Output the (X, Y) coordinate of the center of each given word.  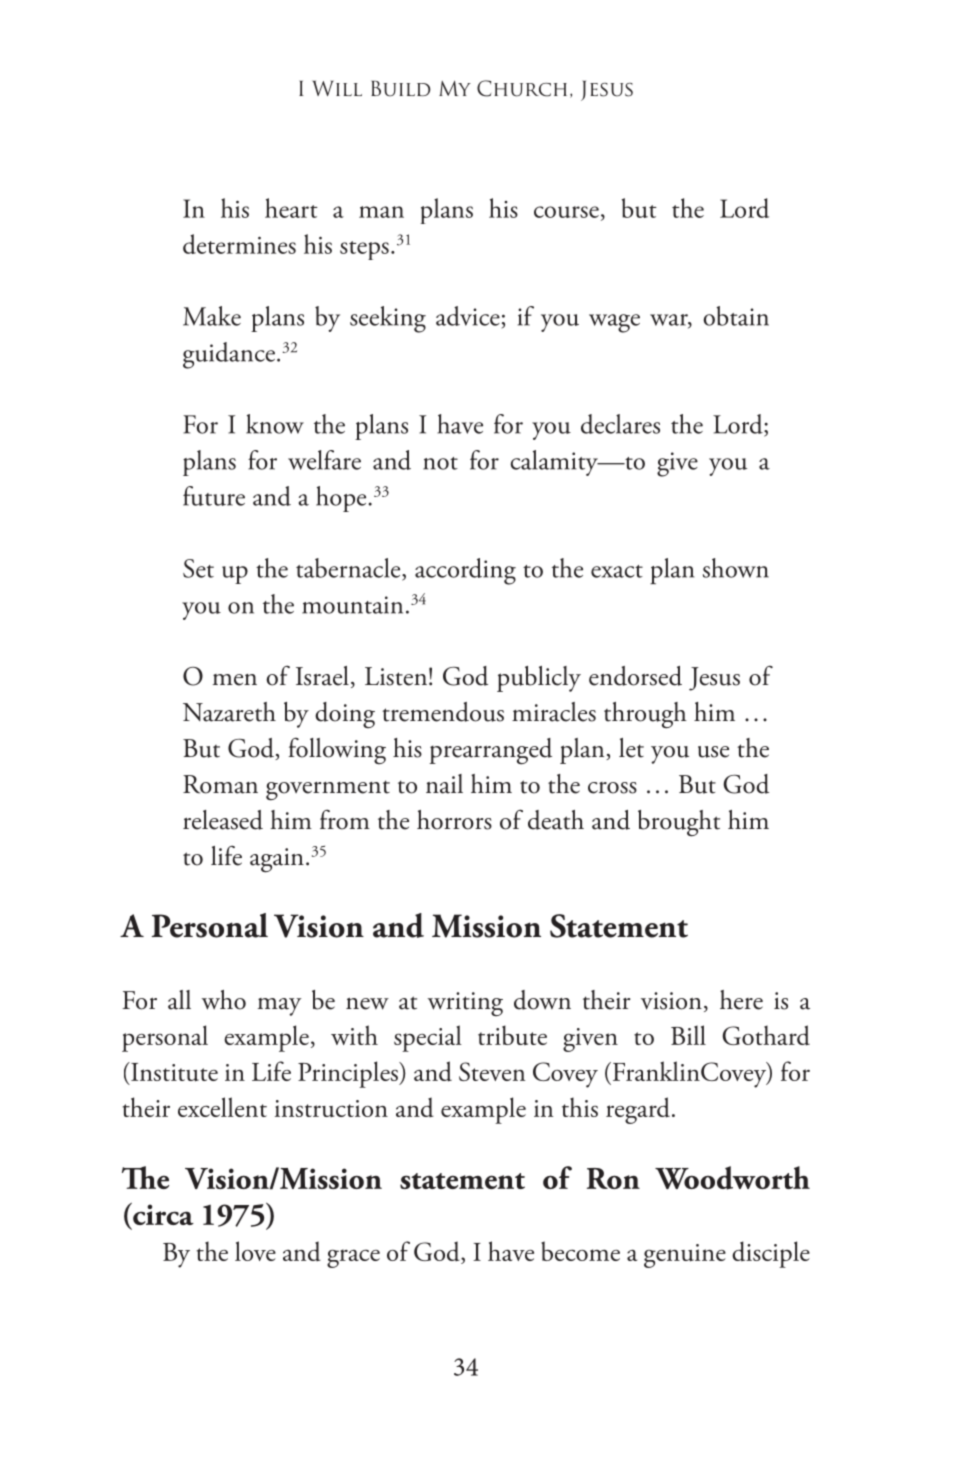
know (275, 424)
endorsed (635, 676)
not (440, 463)
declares (620, 424)
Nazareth (229, 712)
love (255, 1251)
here (741, 1000)
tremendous (443, 712)
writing (465, 1004)
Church (522, 88)
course (566, 212)
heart (291, 208)
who (224, 1000)
